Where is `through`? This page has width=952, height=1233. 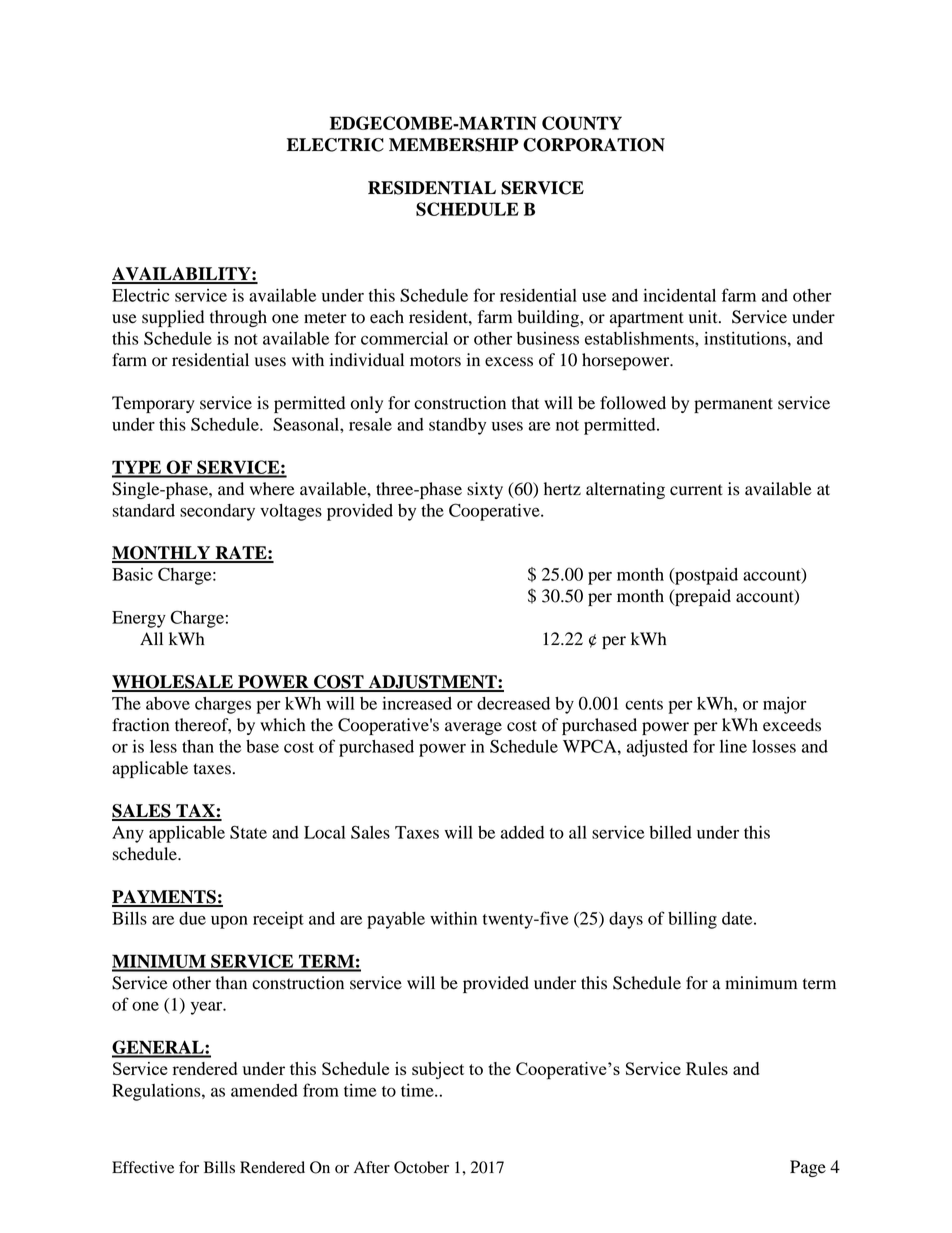
through is located at coordinates (238, 318).
